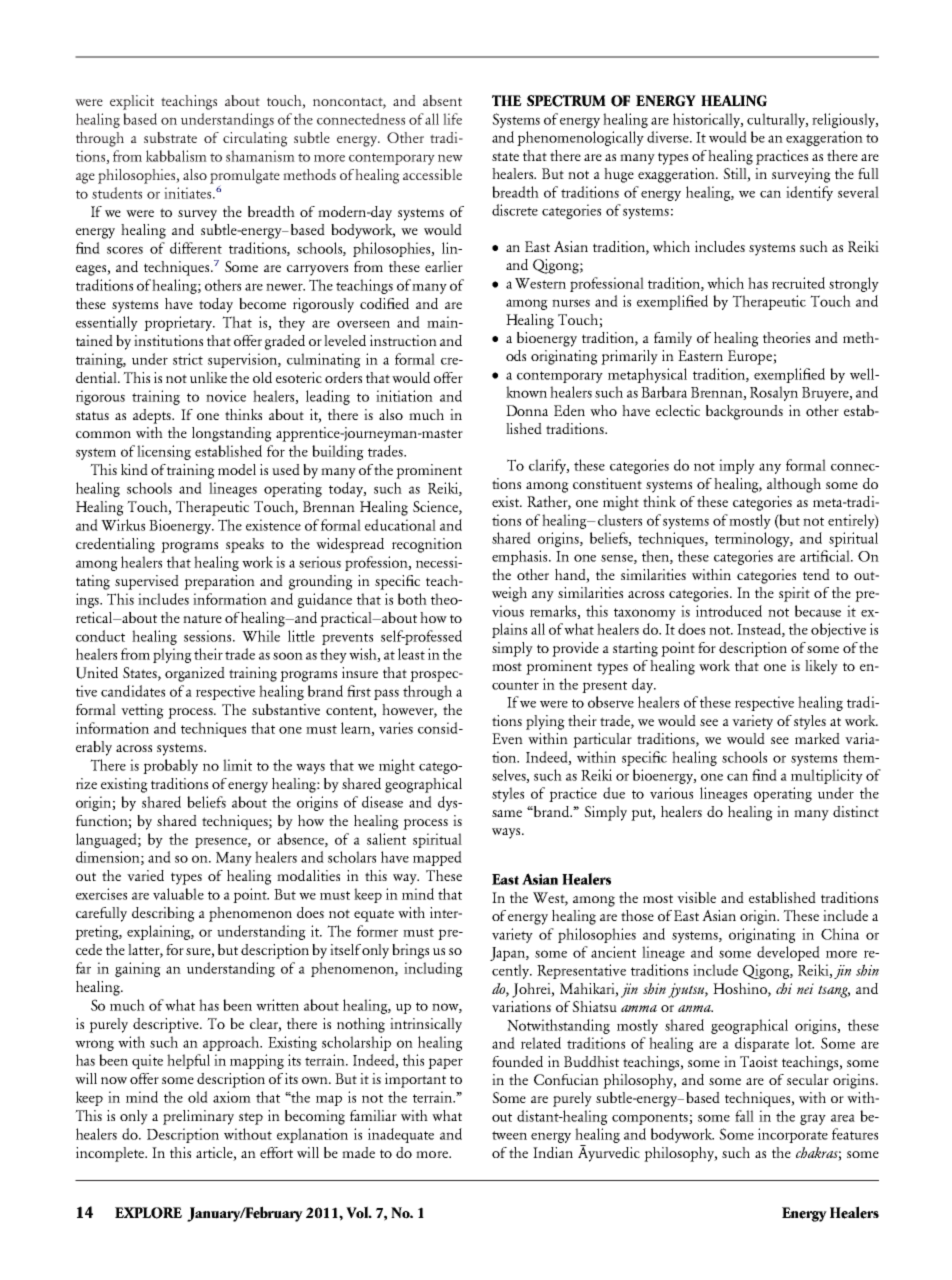  What do you see at coordinates (809, 193) in the page?
I see `identify` at bounding box center [809, 193].
